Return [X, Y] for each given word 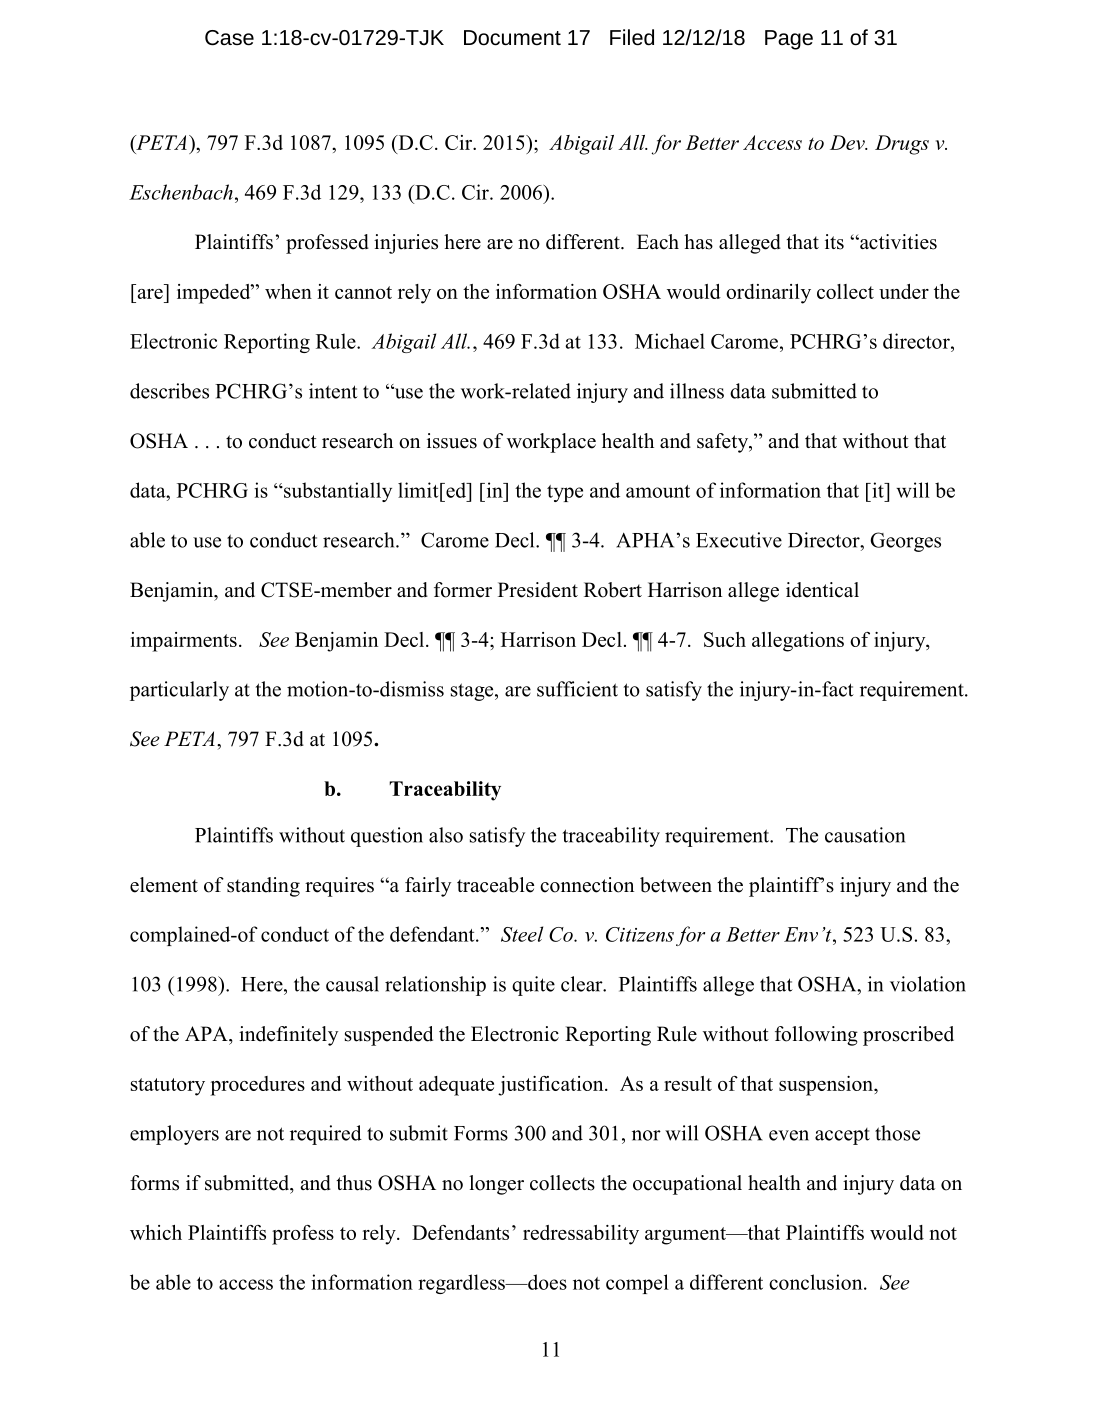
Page [789, 40]
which [156, 1232]
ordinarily [768, 294]
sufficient [577, 689]
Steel [522, 934]
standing [263, 887]
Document [512, 38]
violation [928, 984]
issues [452, 441]
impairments [184, 642]
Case [229, 38]
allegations [798, 642]
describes [169, 391]
